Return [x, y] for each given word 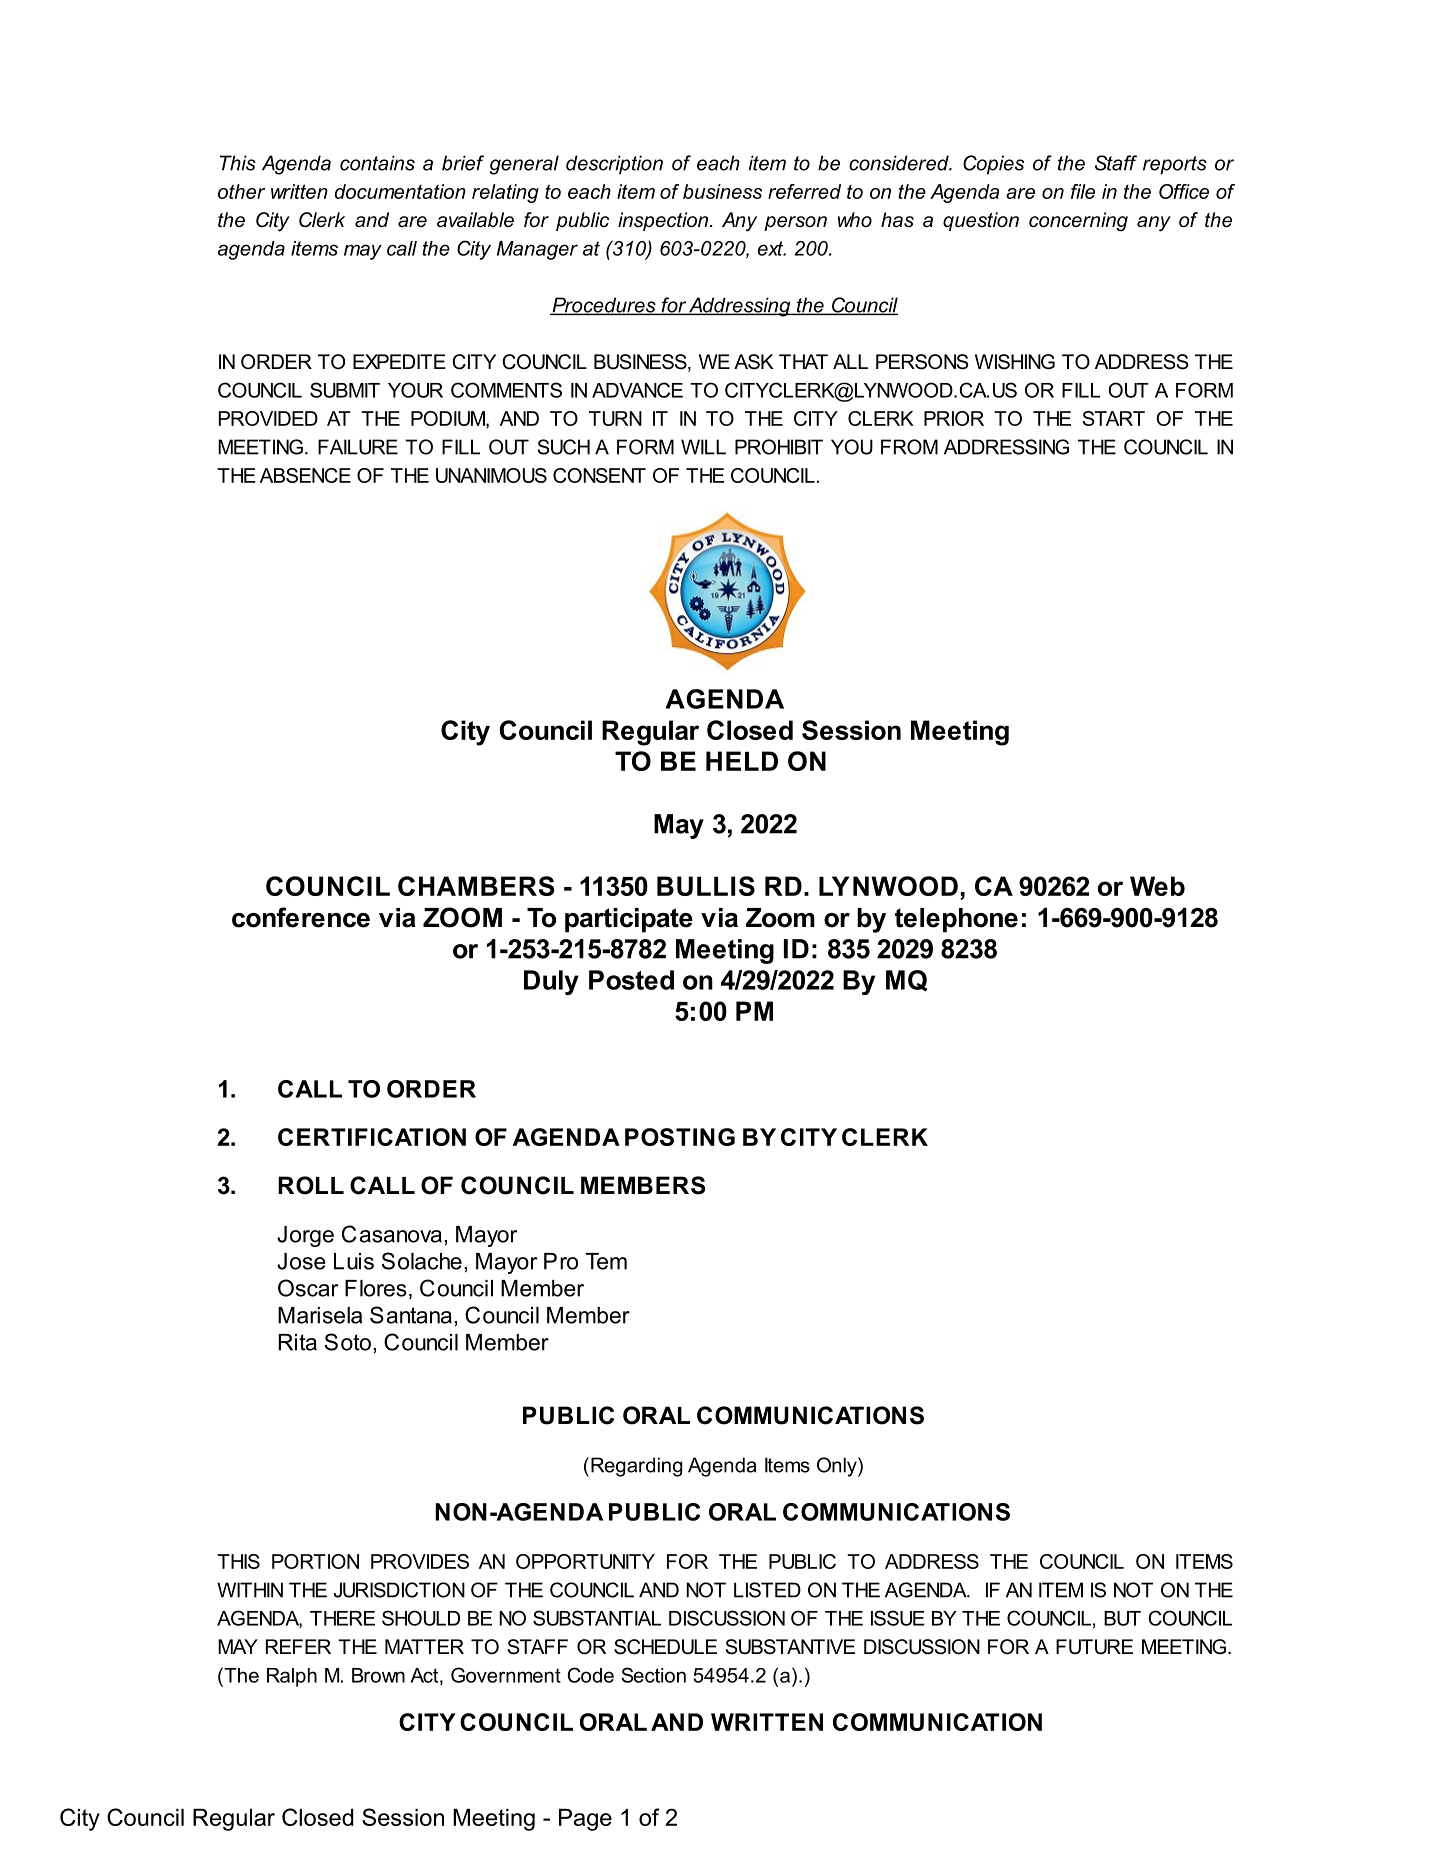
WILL [703, 447]
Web [1157, 886]
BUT [1122, 1618]
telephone [956, 920]
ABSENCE [305, 475]
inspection [664, 221]
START [1113, 418]
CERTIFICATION [372, 1137]
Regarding [637, 1467]
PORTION [315, 1561]
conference [301, 917]
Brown [378, 1675]
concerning [1078, 222]
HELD [742, 761]
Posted [631, 980]
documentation [400, 191]
